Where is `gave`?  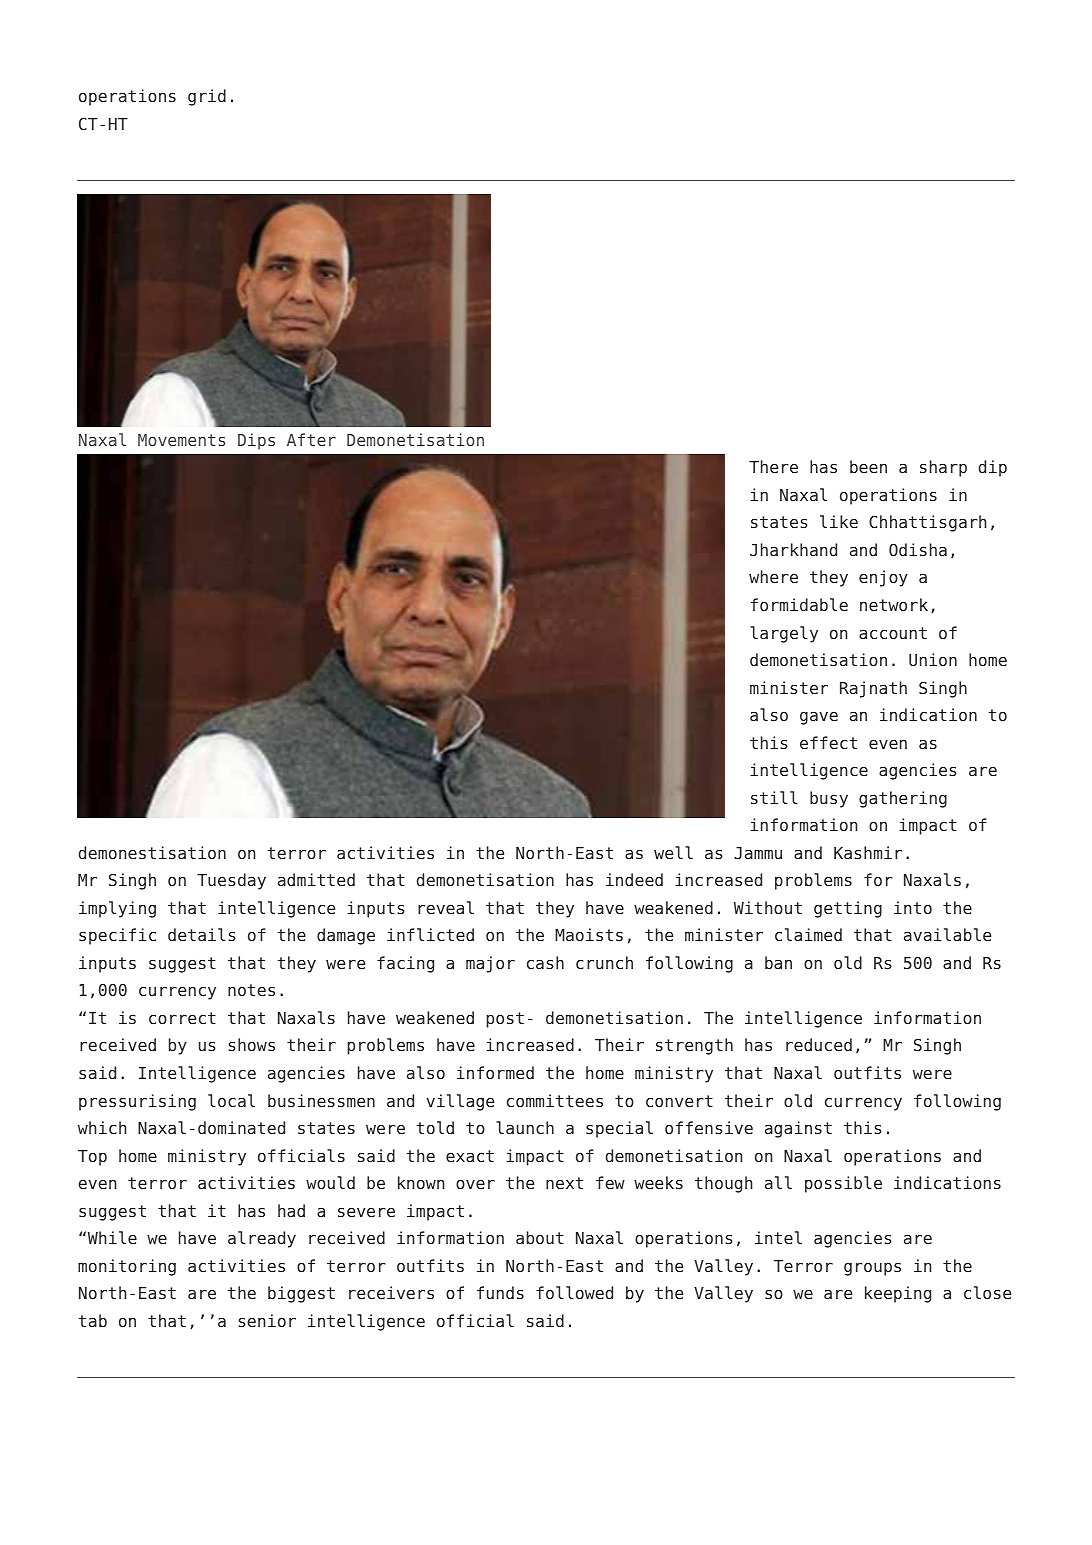
gave is located at coordinates (819, 718).
